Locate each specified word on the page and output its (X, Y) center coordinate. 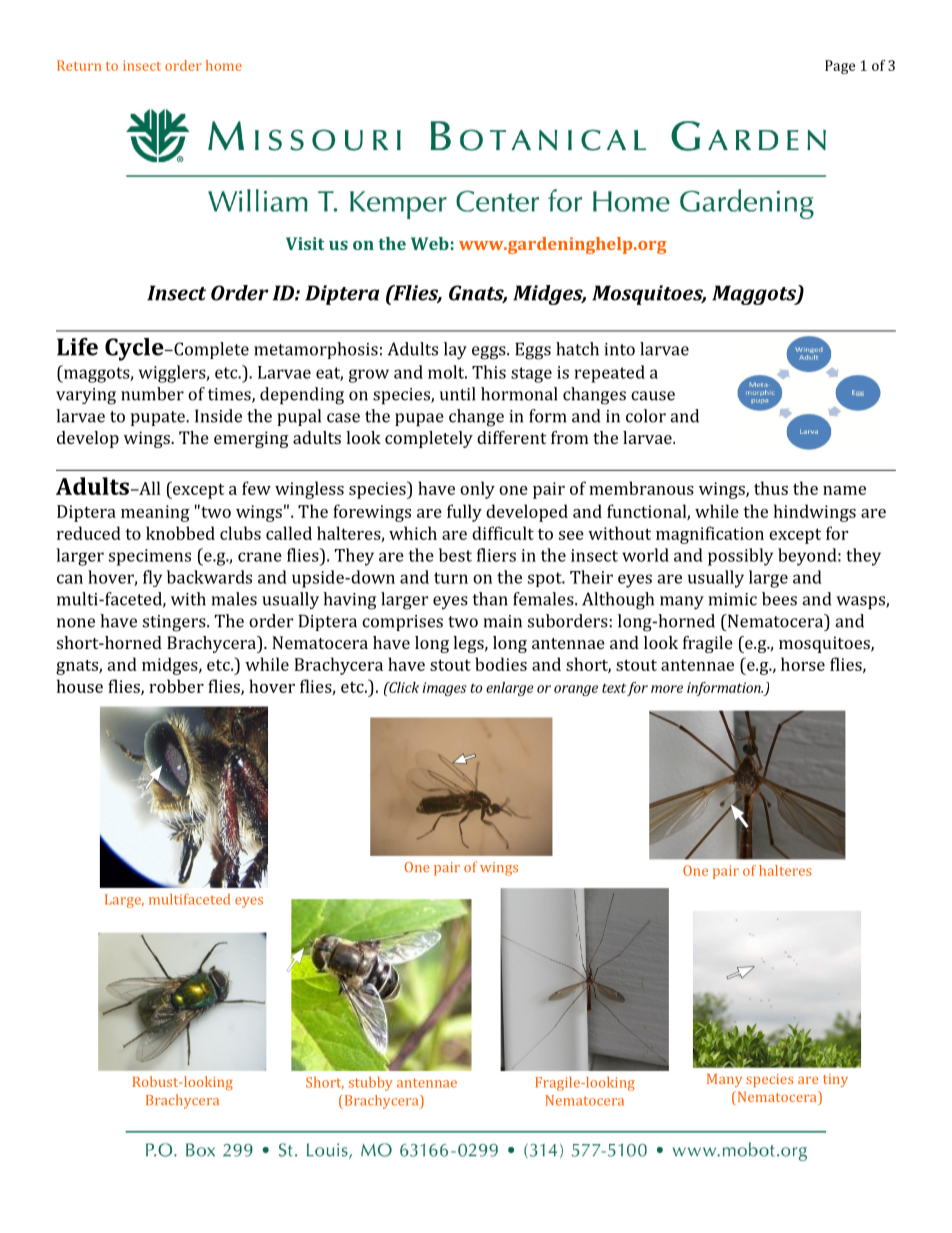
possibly (740, 557)
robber (176, 686)
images (445, 689)
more (667, 689)
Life (77, 347)
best (455, 555)
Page (840, 67)
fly (152, 578)
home (224, 65)
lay (455, 351)
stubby (371, 1084)
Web (430, 243)
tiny (835, 1080)
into (619, 349)
